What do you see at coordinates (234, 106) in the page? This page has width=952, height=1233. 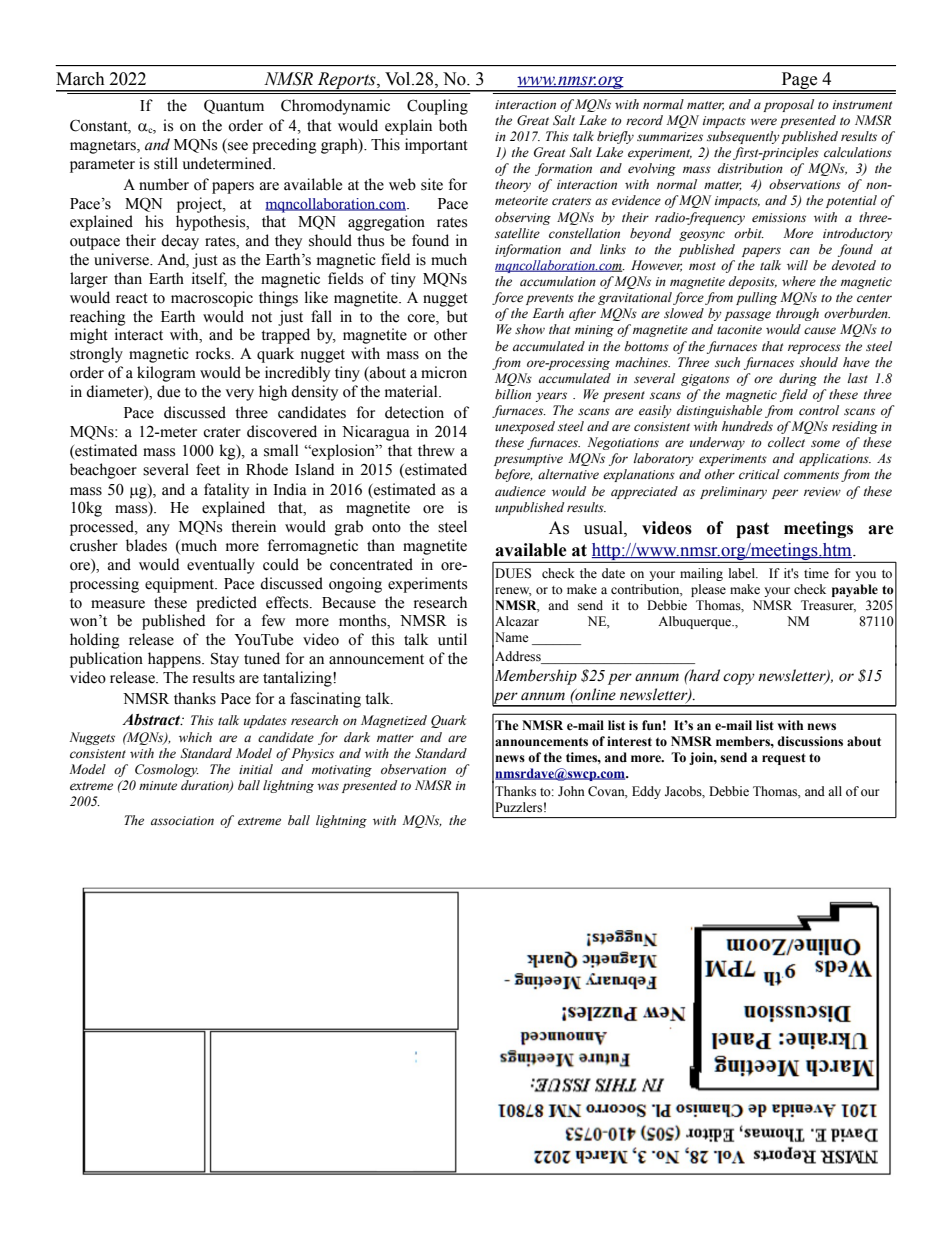 I see `Quantum` at bounding box center [234, 106].
